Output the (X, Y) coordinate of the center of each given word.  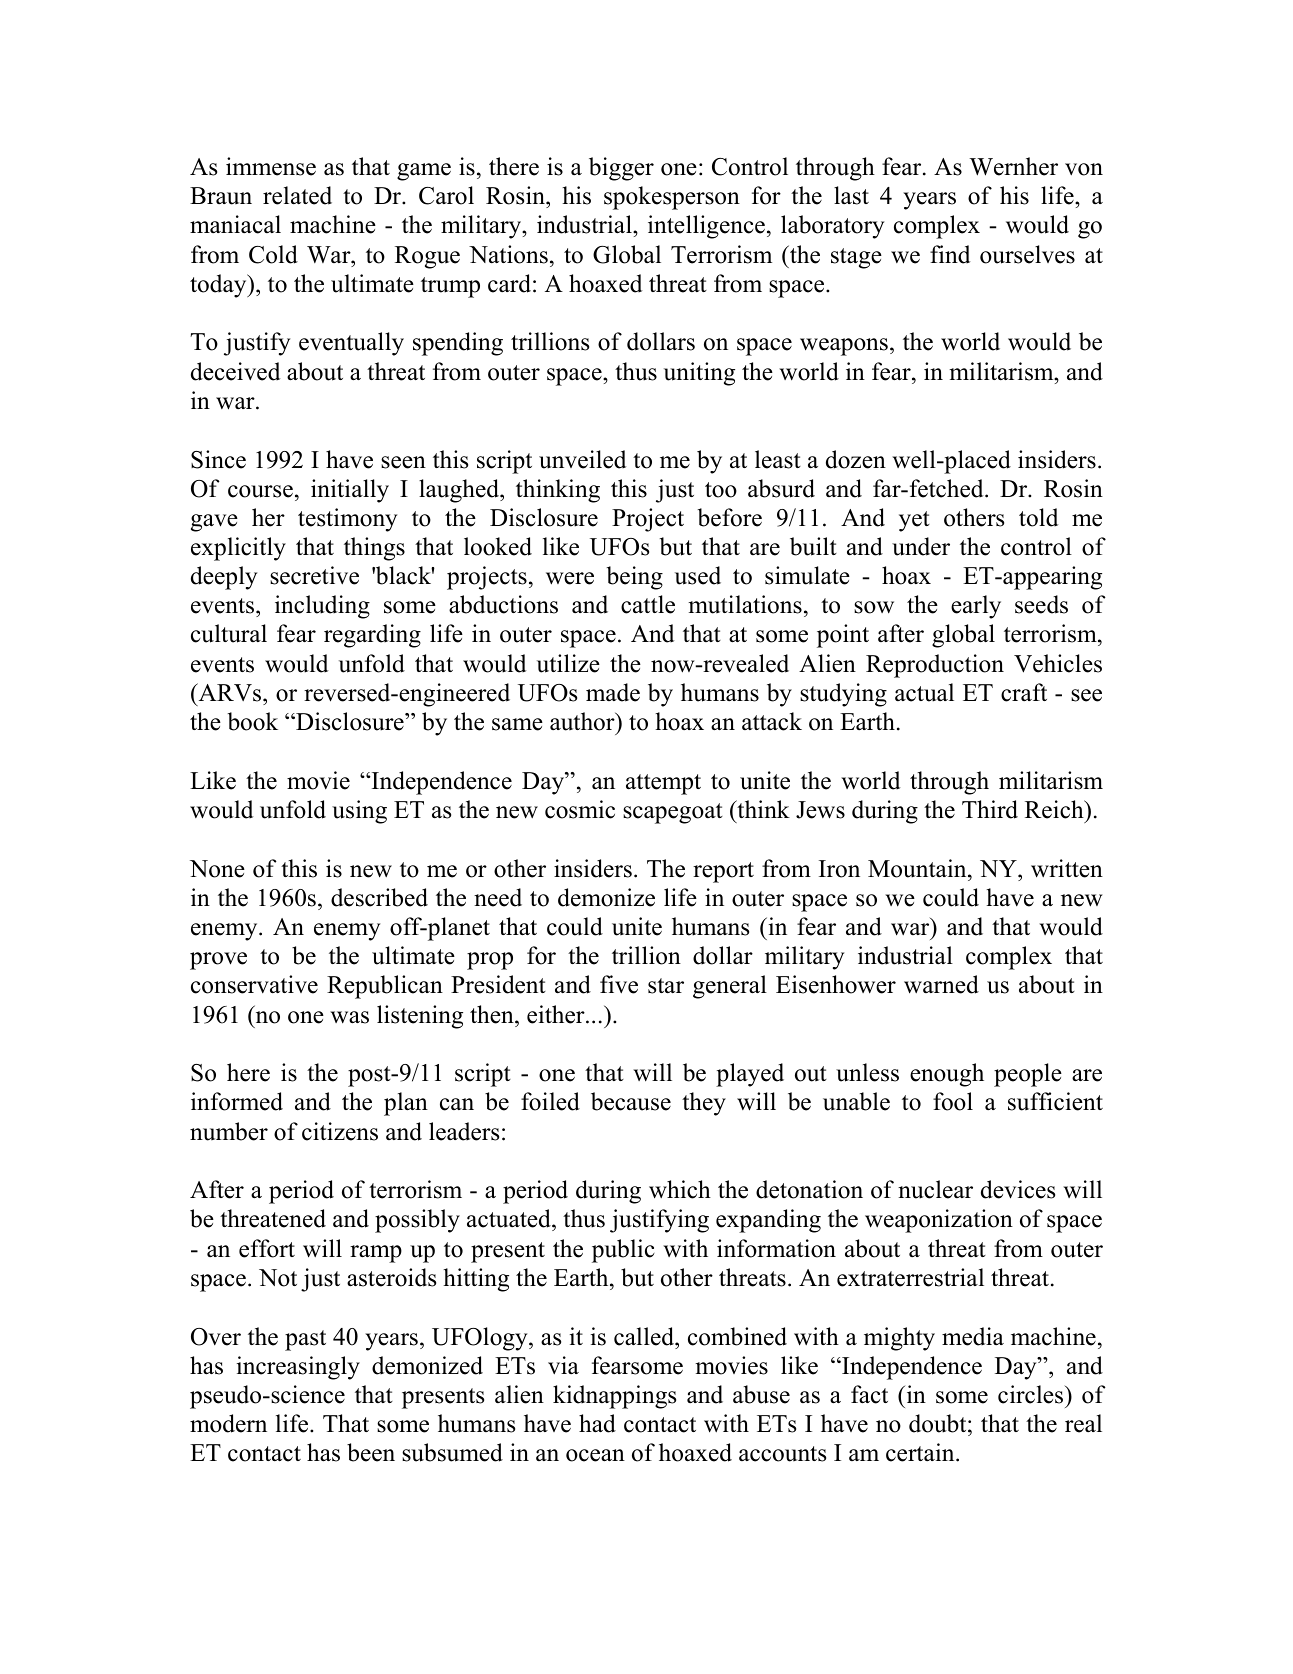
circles (1032, 1394)
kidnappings (614, 1397)
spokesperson (672, 198)
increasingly (298, 1368)
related (297, 195)
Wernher (1013, 166)
